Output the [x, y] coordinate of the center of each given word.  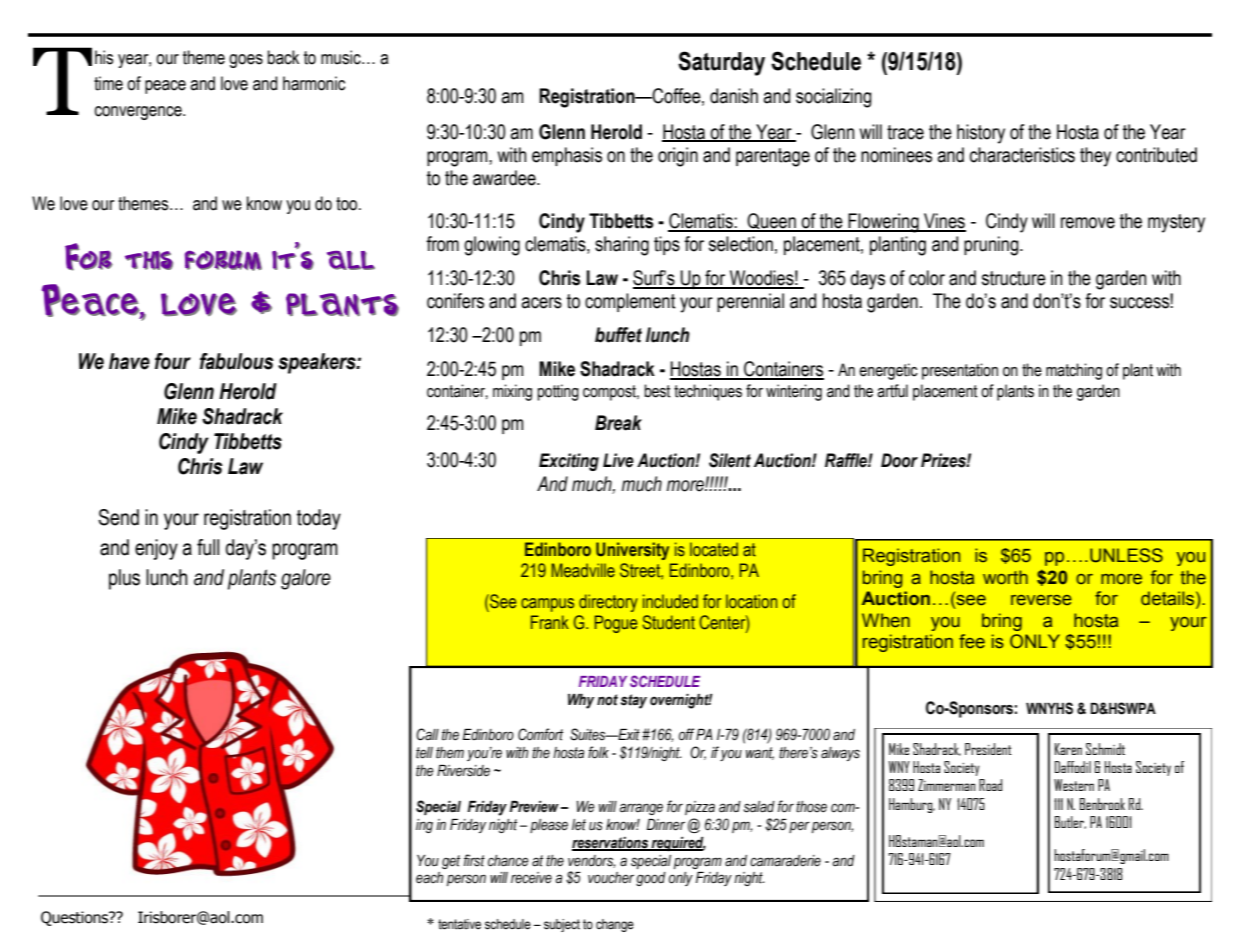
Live [618, 460]
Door [899, 460]
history [981, 134]
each [429, 878]
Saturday [721, 63]
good [651, 879]
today [319, 519]
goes [246, 61]
